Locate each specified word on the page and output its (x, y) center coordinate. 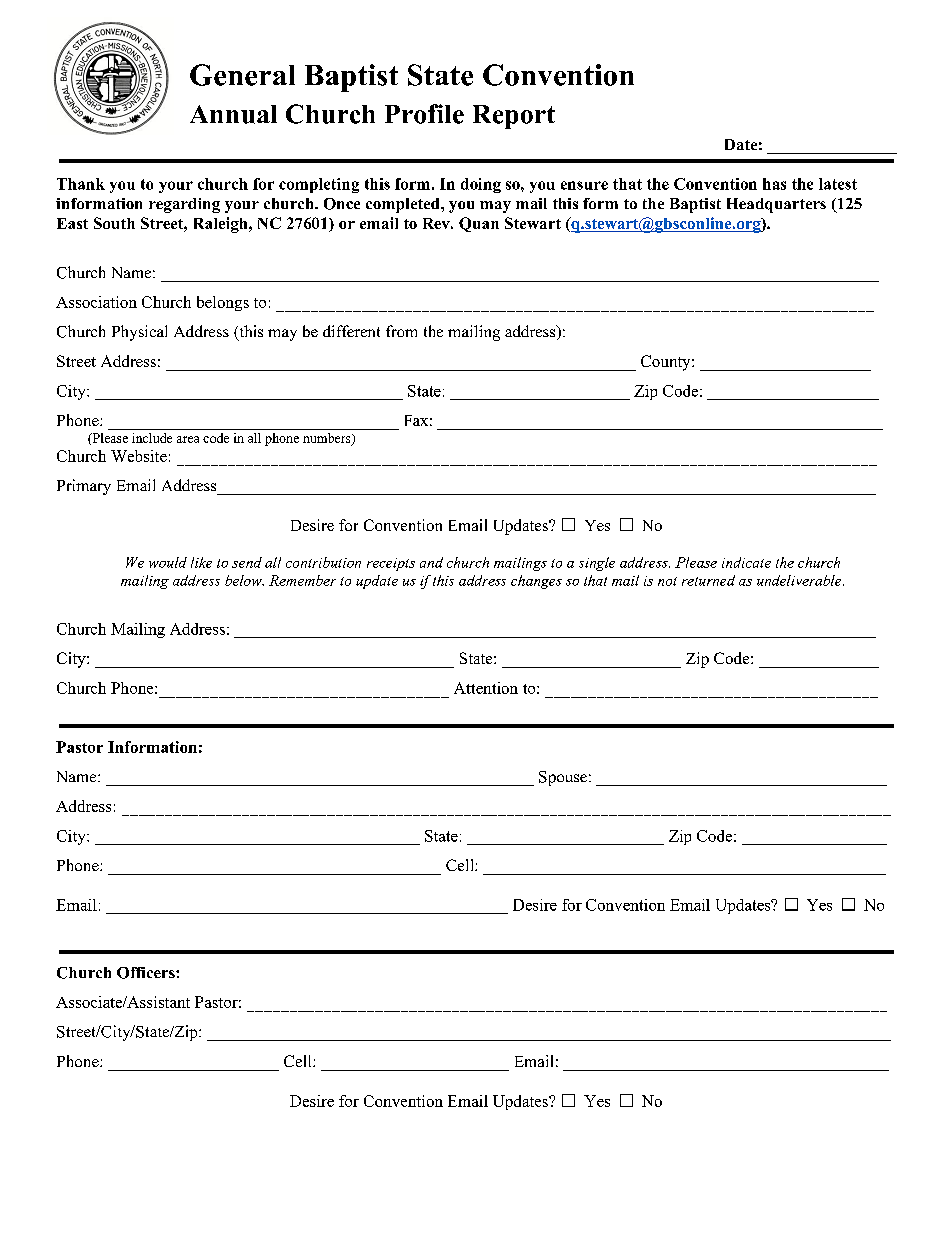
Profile (424, 114)
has (774, 184)
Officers (147, 973)
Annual (233, 114)
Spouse (563, 778)
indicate (746, 562)
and (431, 562)
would (168, 562)
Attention (486, 688)
